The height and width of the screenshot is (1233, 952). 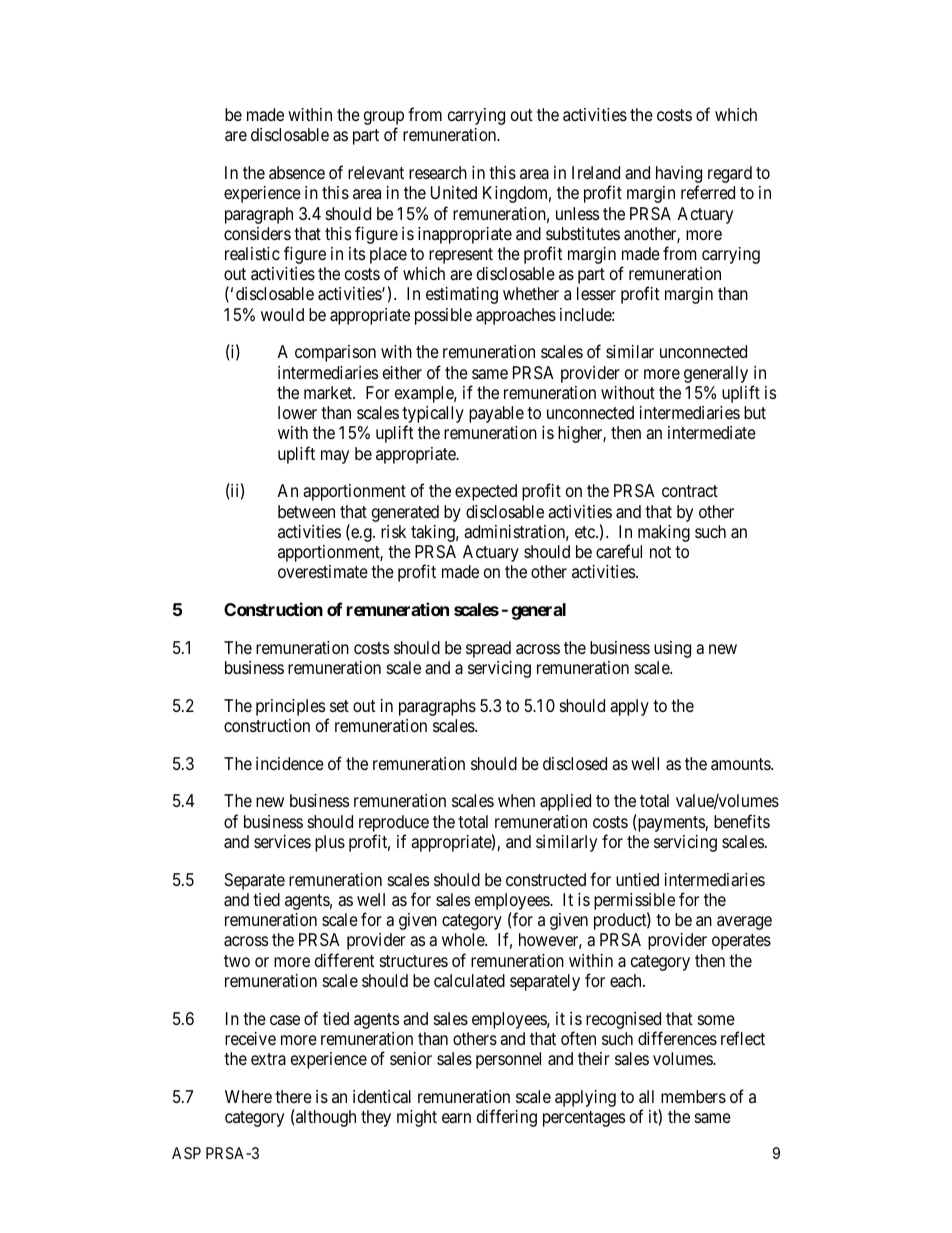 I want to click on lower, so click(x=297, y=412).
